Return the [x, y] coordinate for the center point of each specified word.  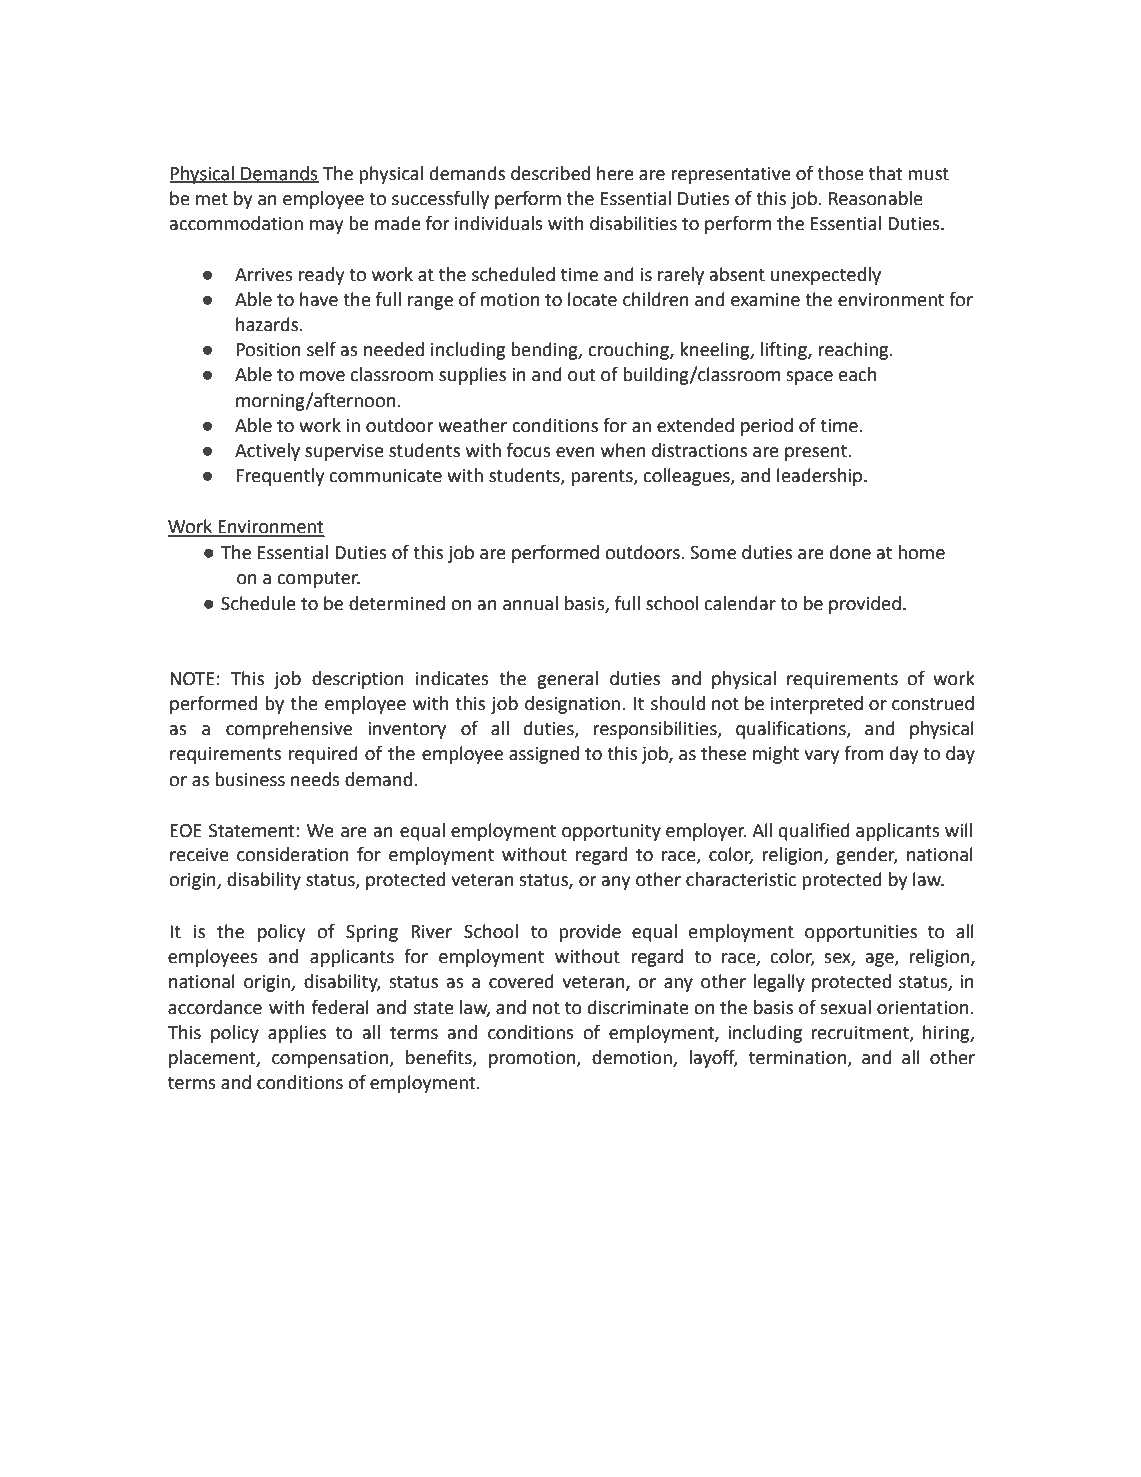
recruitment [861, 1033]
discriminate [638, 1007]
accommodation [236, 223]
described [550, 173]
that [886, 173]
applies [297, 1034]
